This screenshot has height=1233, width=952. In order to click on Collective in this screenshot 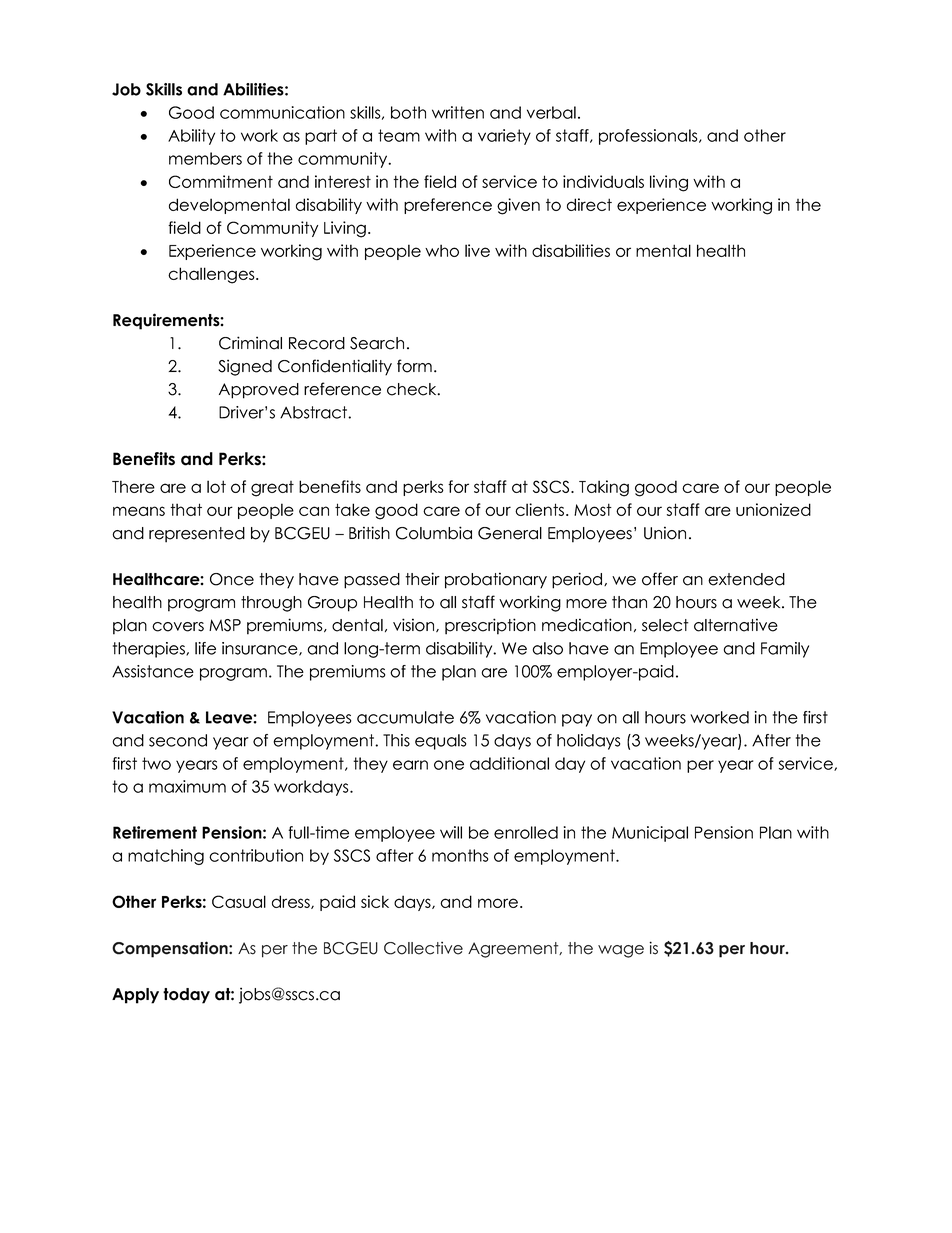, I will do `click(423, 948)`.
